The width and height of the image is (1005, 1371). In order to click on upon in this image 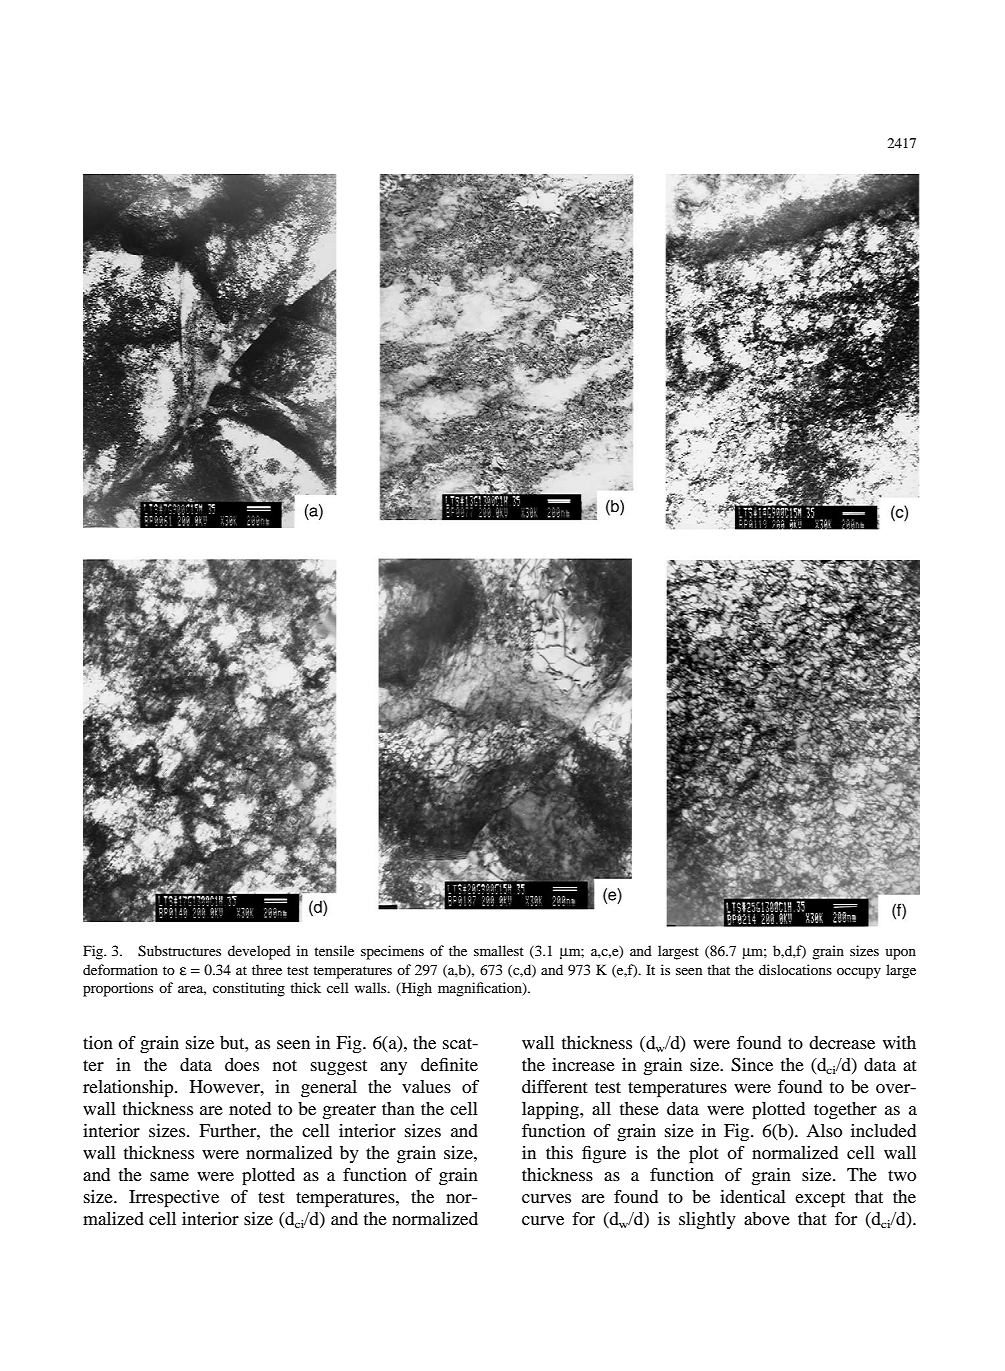, I will do `click(900, 954)`.
